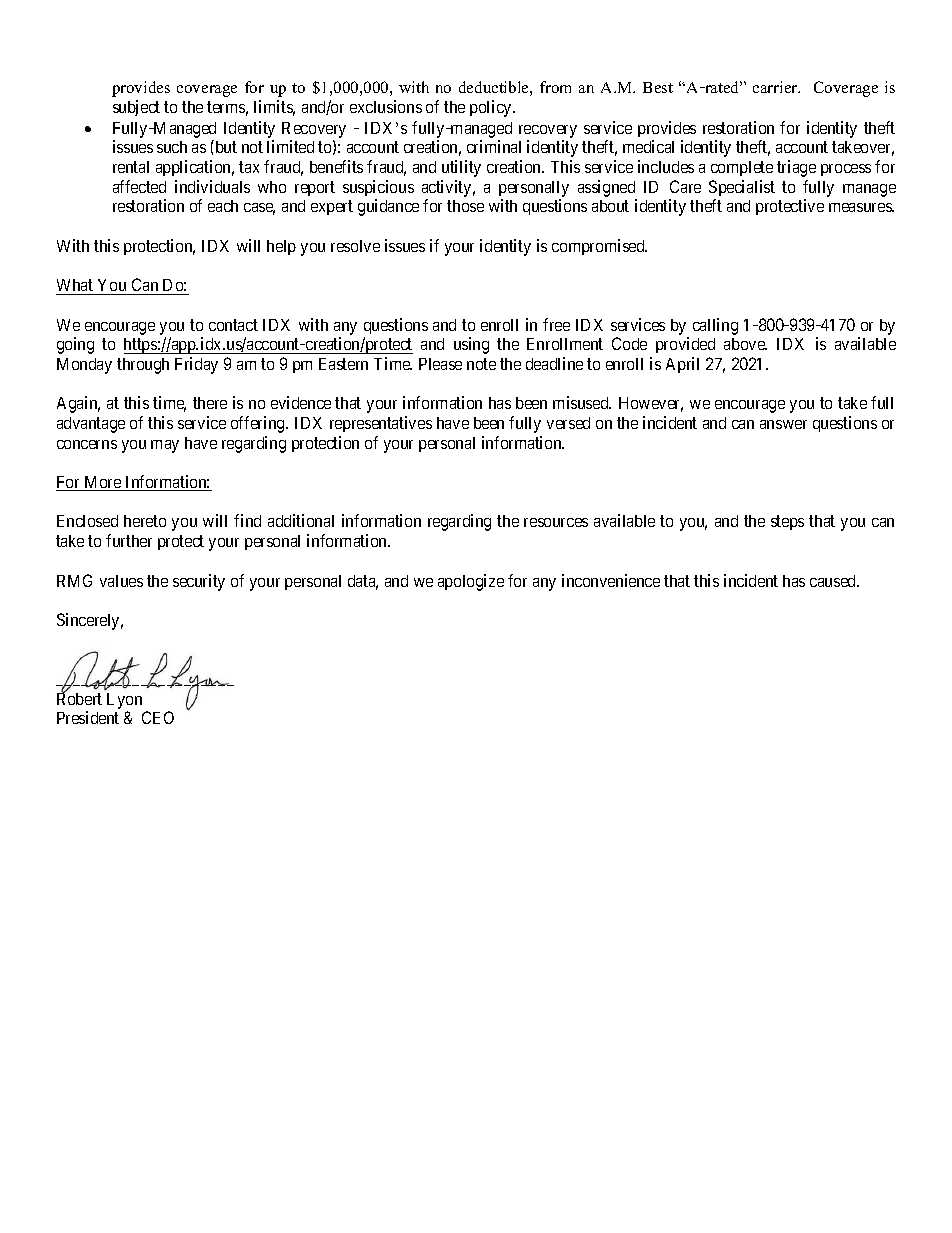  I want to click on policy, so click(492, 108).
